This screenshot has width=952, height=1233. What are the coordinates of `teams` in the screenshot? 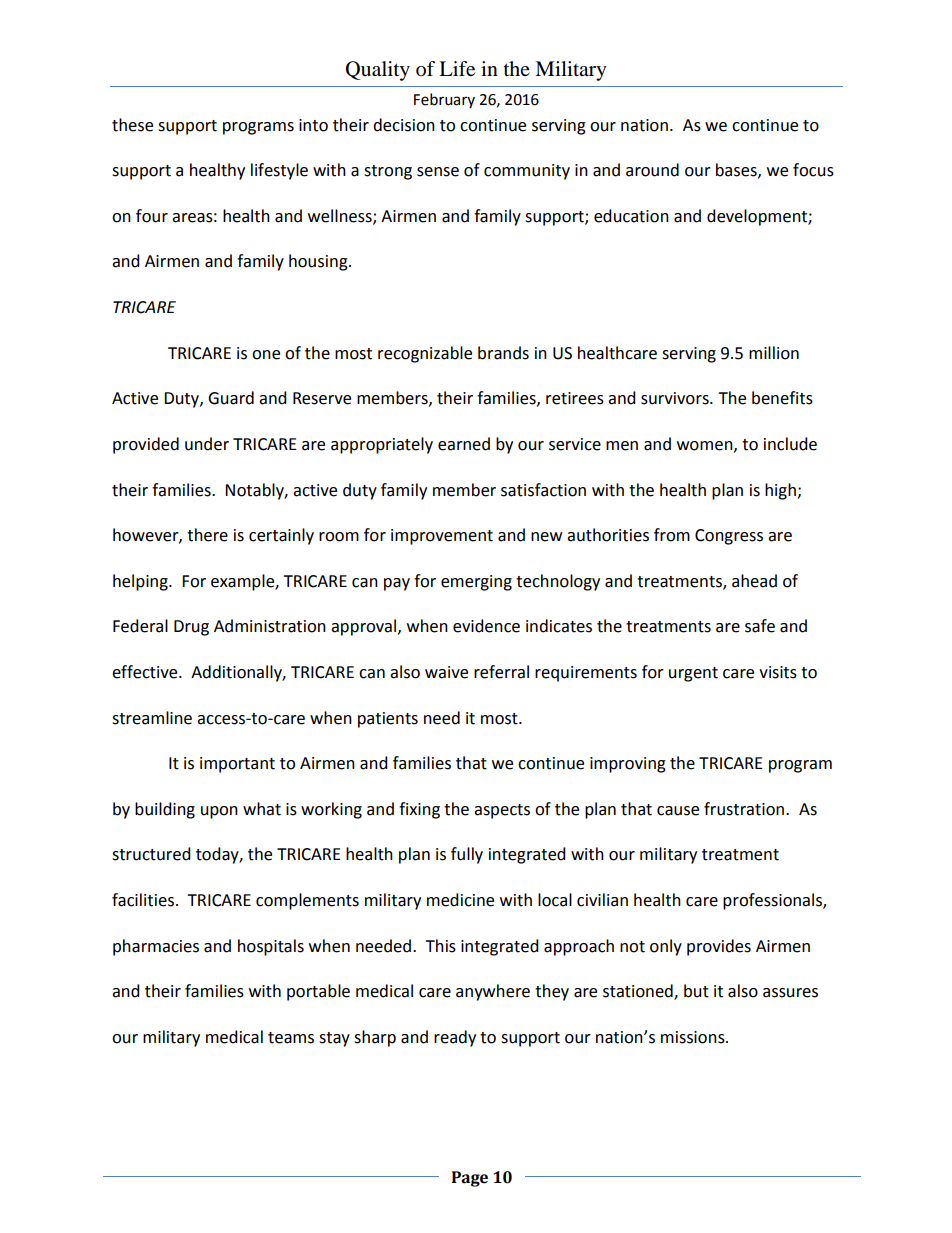 It's located at (291, 1038).
